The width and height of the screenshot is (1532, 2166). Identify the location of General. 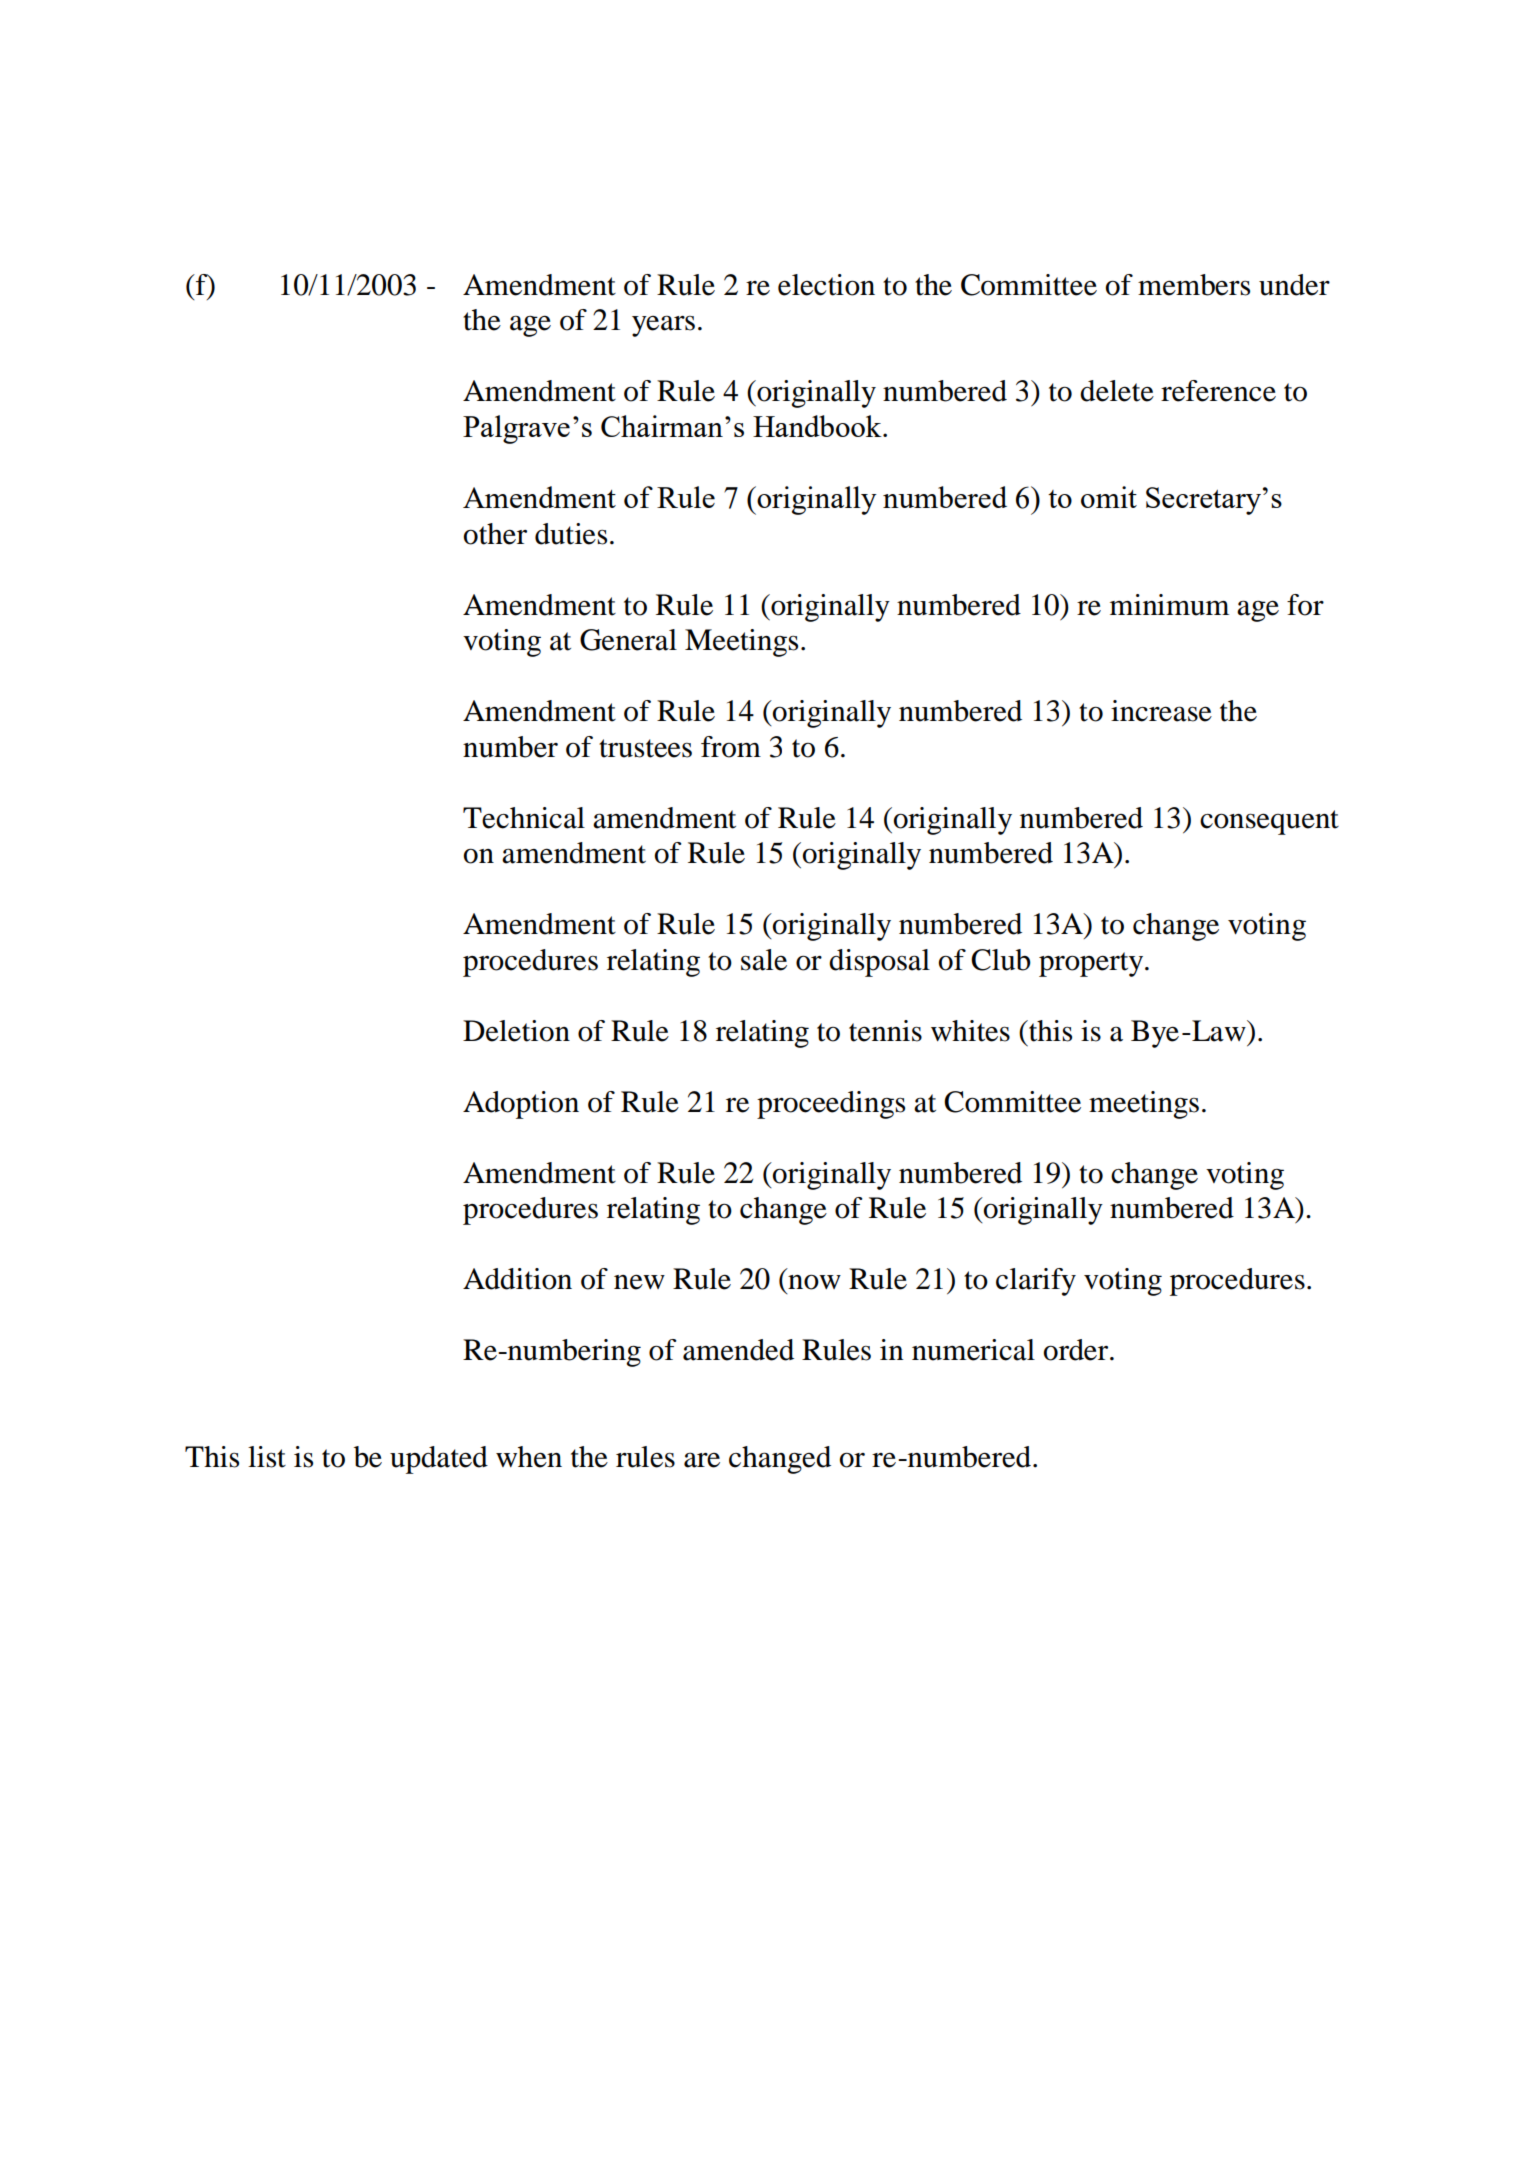
(628, 640).
